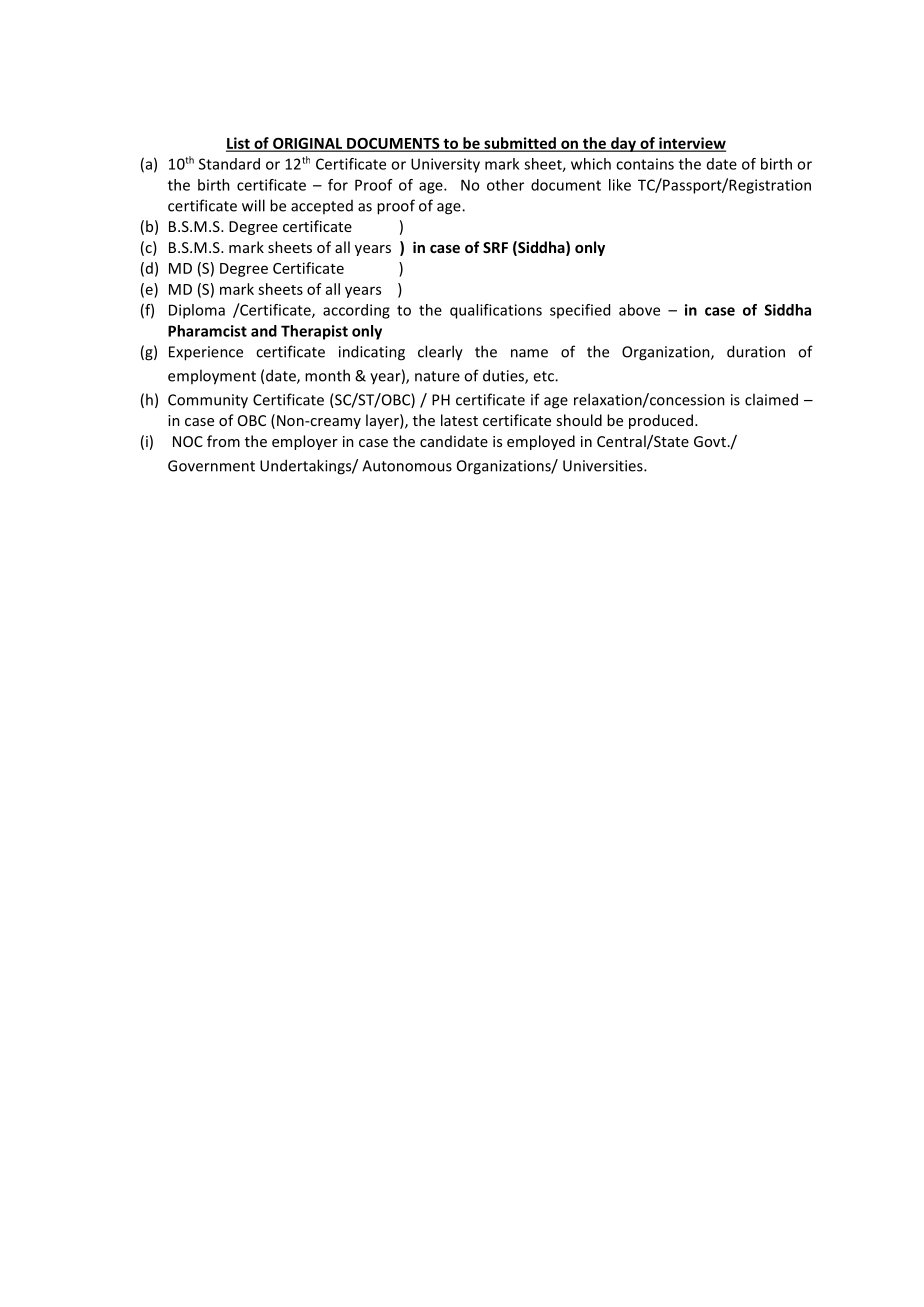 This screenshot has height=1307, width=924. I want to click on employment, so click(212, 377).
